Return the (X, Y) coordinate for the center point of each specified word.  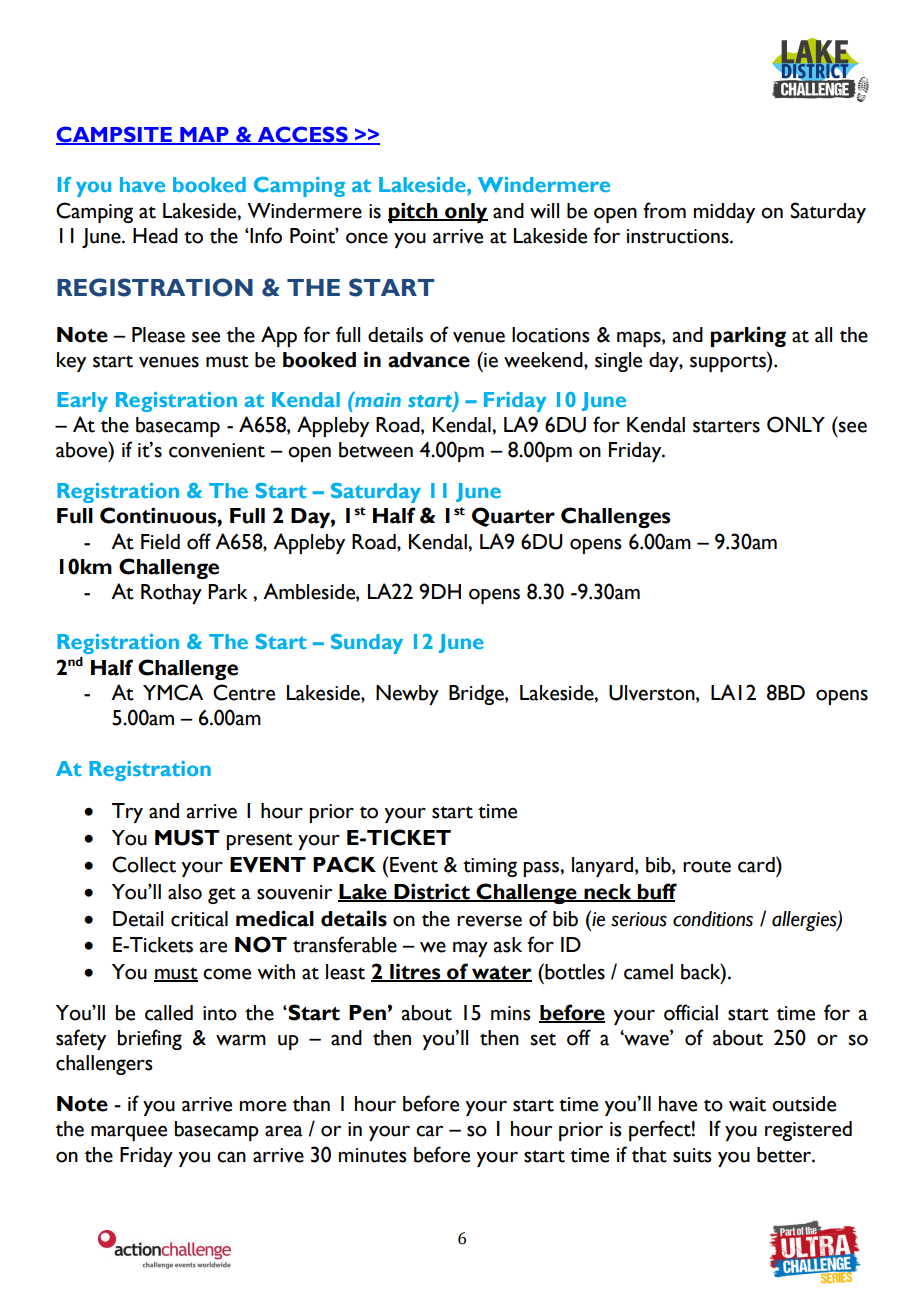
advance (429, 360)
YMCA (173, 692)
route (707, 866)
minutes (373, 1155)
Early (82, 402)
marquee (129, 1133)
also (185, 892)
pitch (414, 212)
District (432, 892)
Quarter (513, 517)
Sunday (367, 644)
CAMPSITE (115, 135)
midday (724, 213)
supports (729, 362)
